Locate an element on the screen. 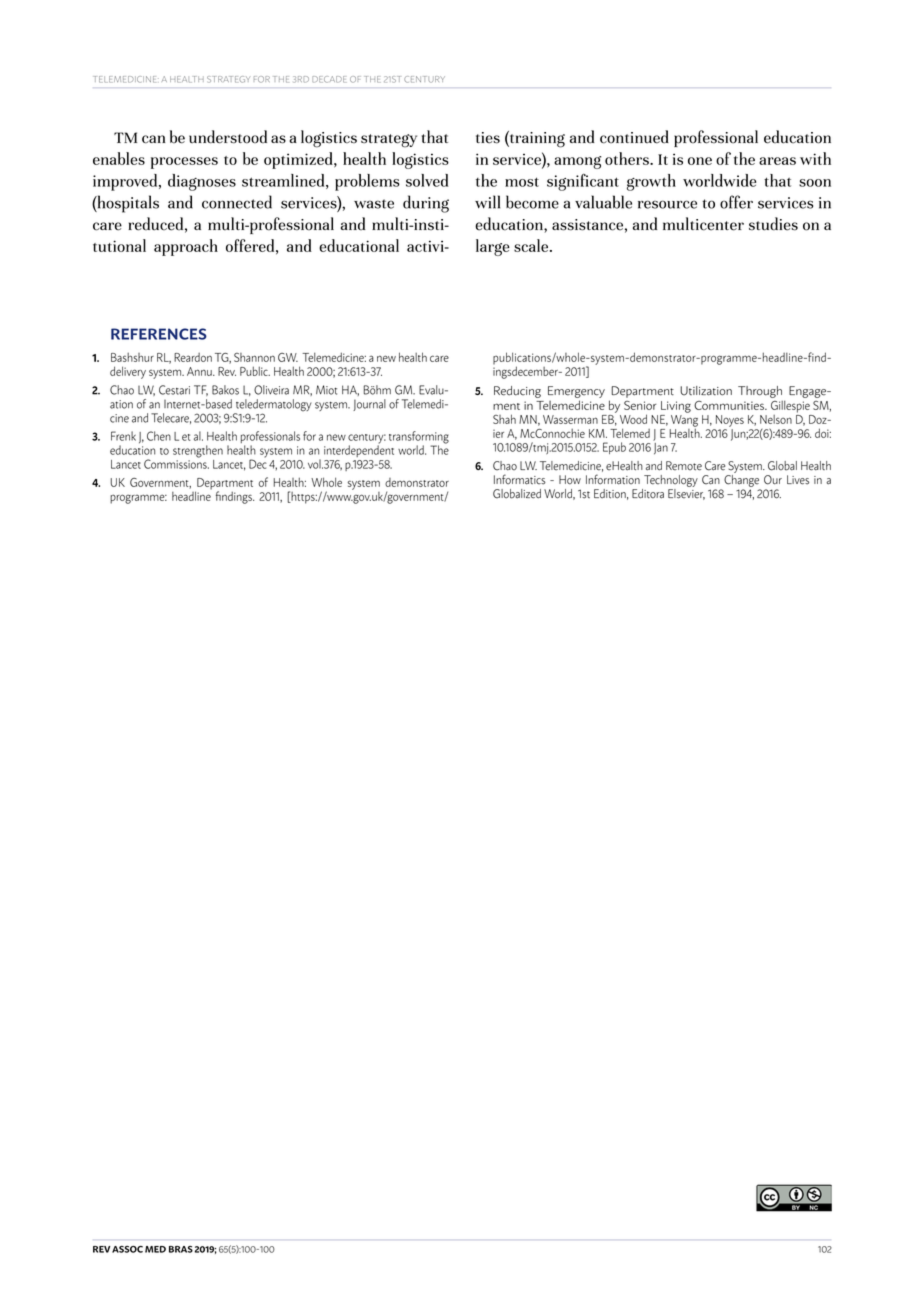 This screenshot has height=1308, width=924. Shannon is located at coordinates (254, 357).
